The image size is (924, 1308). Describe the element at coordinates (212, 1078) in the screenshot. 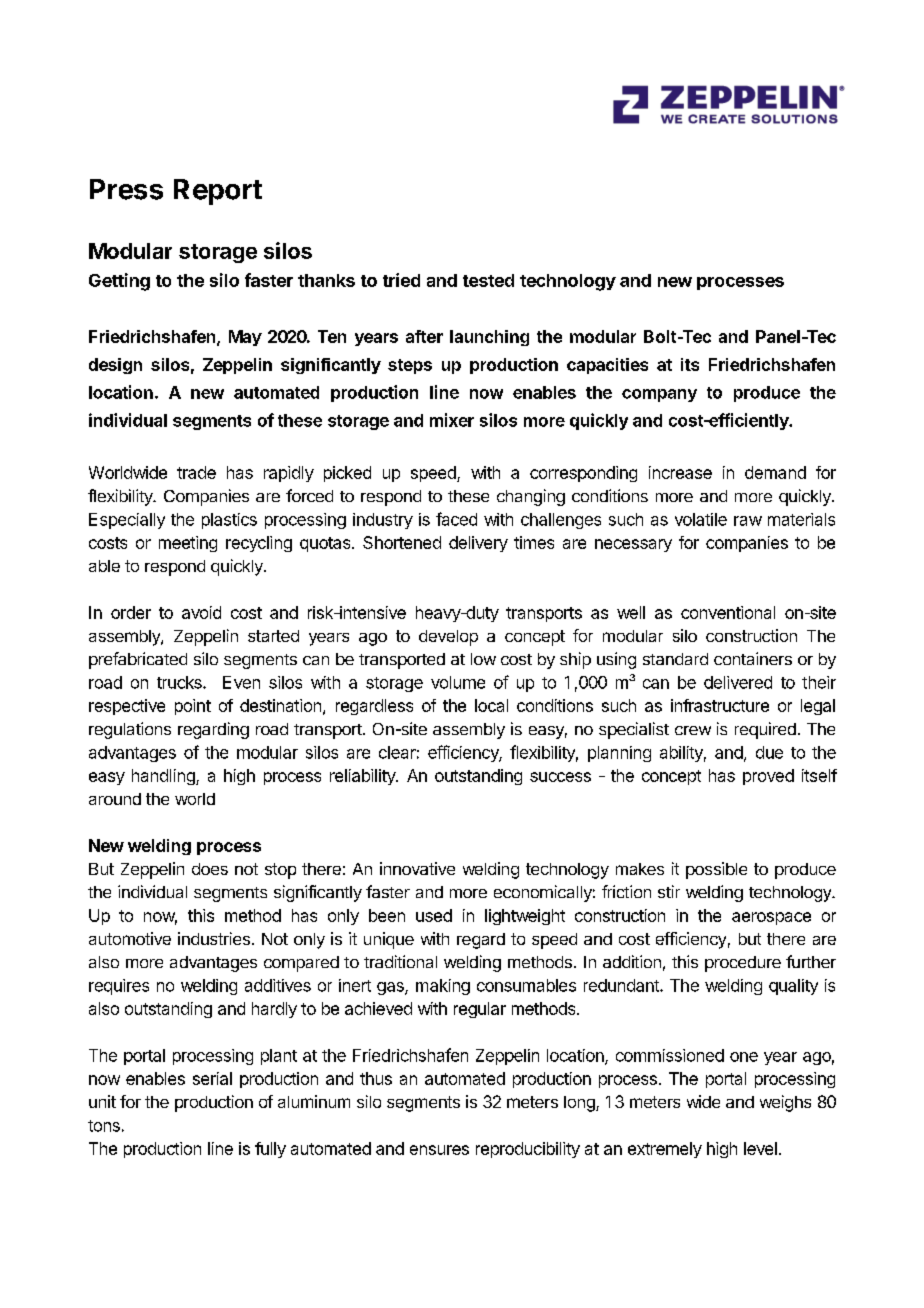

I see `serial` at that location.
